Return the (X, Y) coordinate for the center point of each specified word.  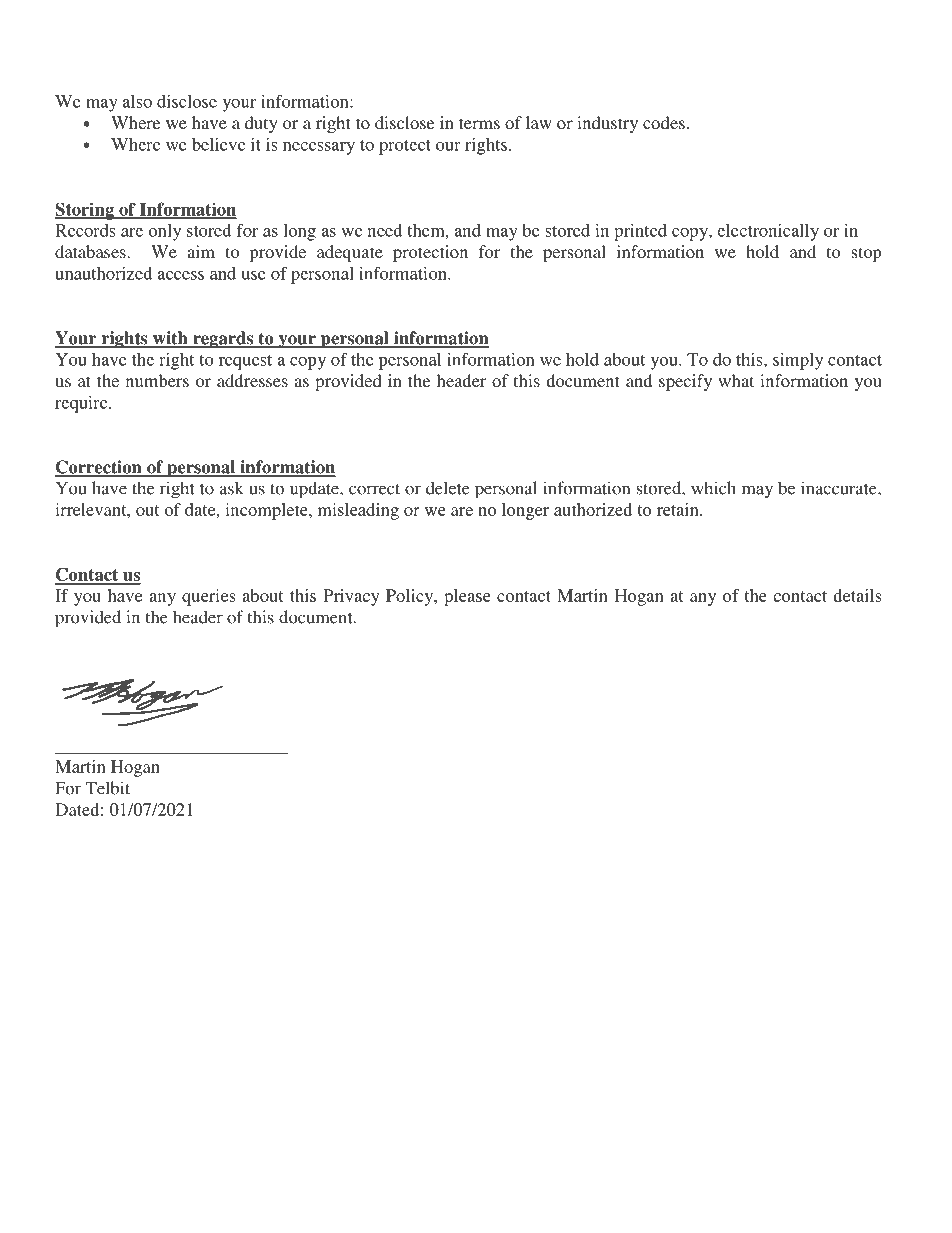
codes (664, 122)
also (137, 101)
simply (798, 361)
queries (208, 597)
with (170, 339)
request (245, 362)
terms (479, 123)
